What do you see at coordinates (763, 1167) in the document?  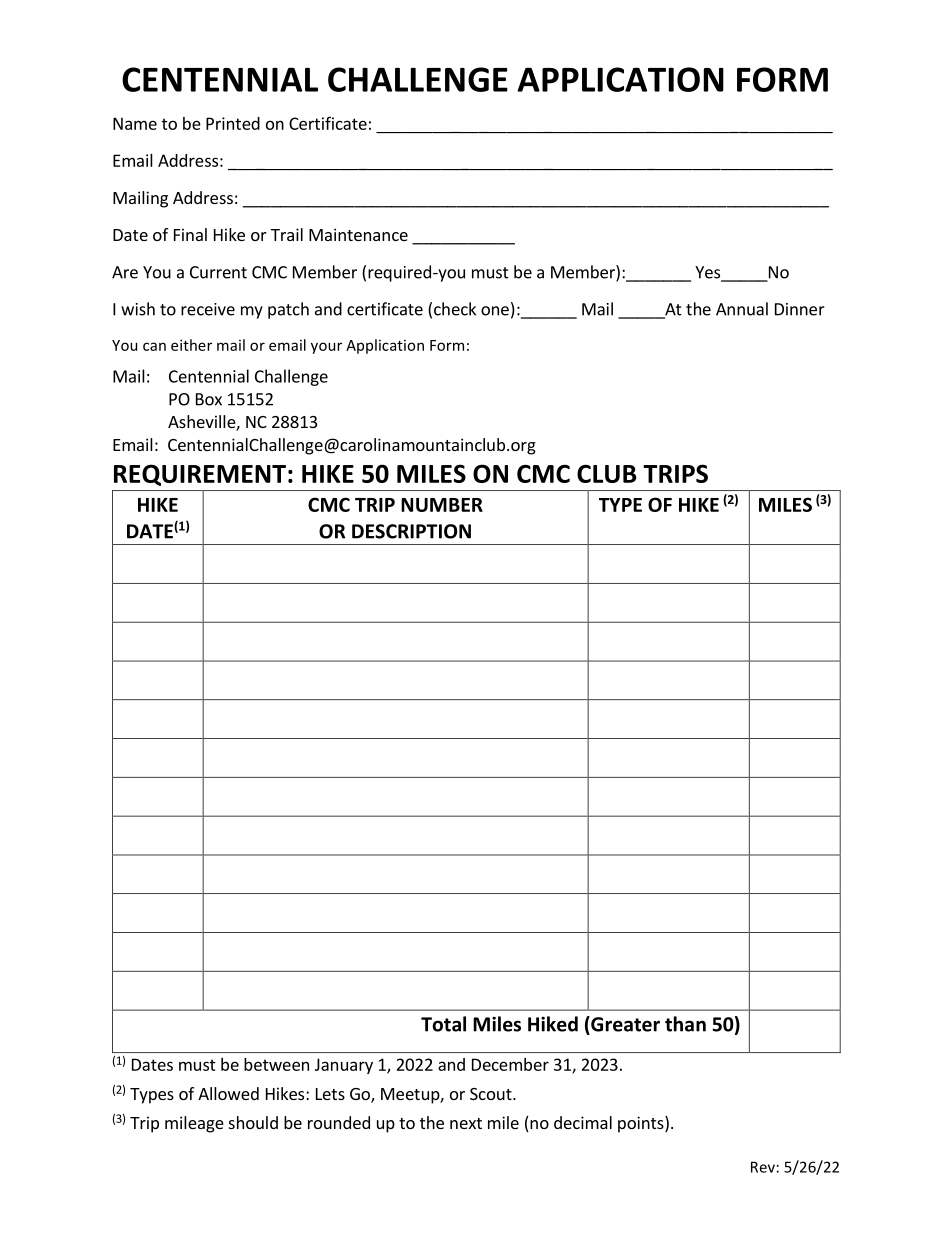 I see `Rev` at bounding box center [763, 1167].
